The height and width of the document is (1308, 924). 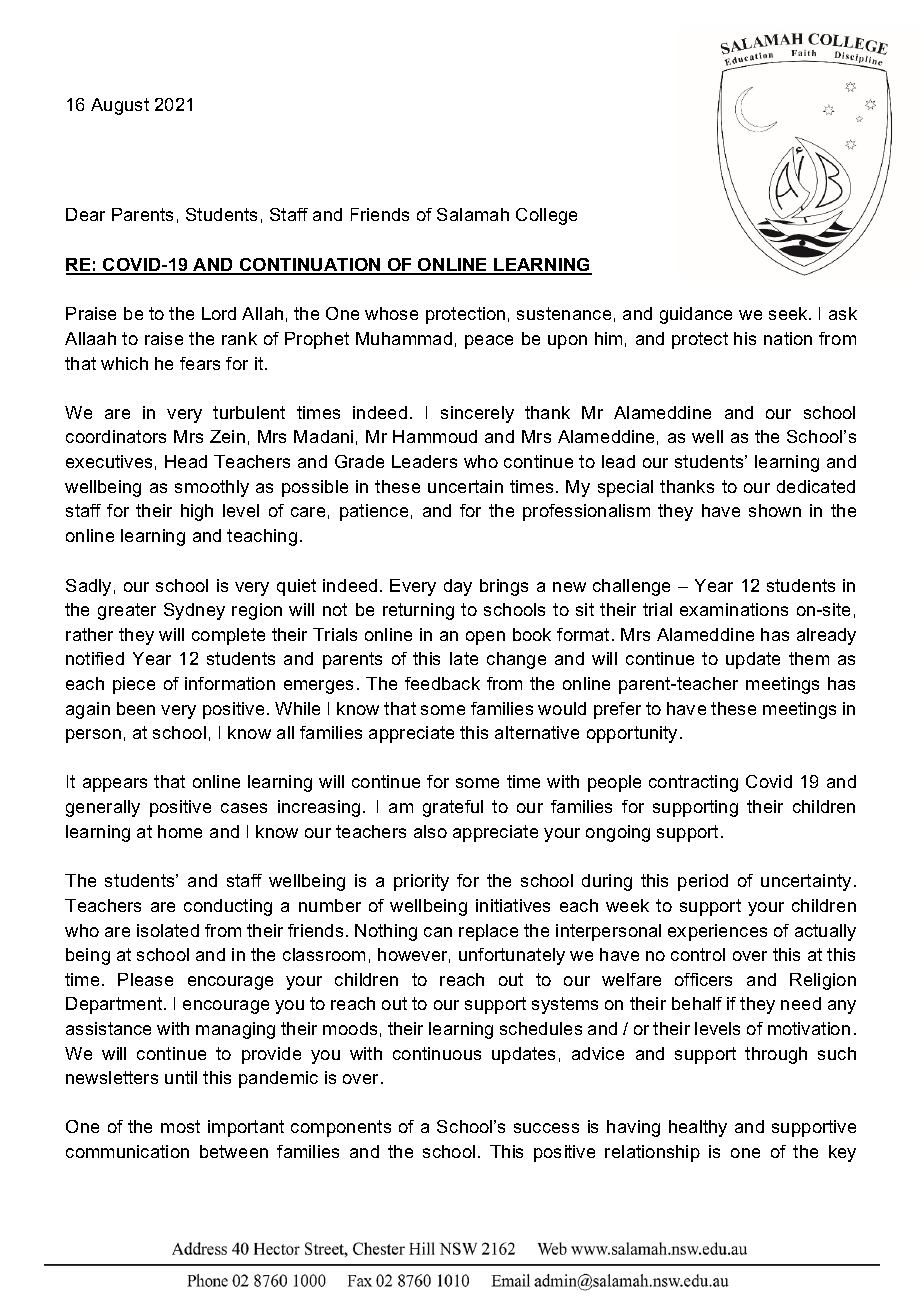 What do you see at coordinates (809, 658) in the document?
I see `them` at bounding box center [809, 658].
